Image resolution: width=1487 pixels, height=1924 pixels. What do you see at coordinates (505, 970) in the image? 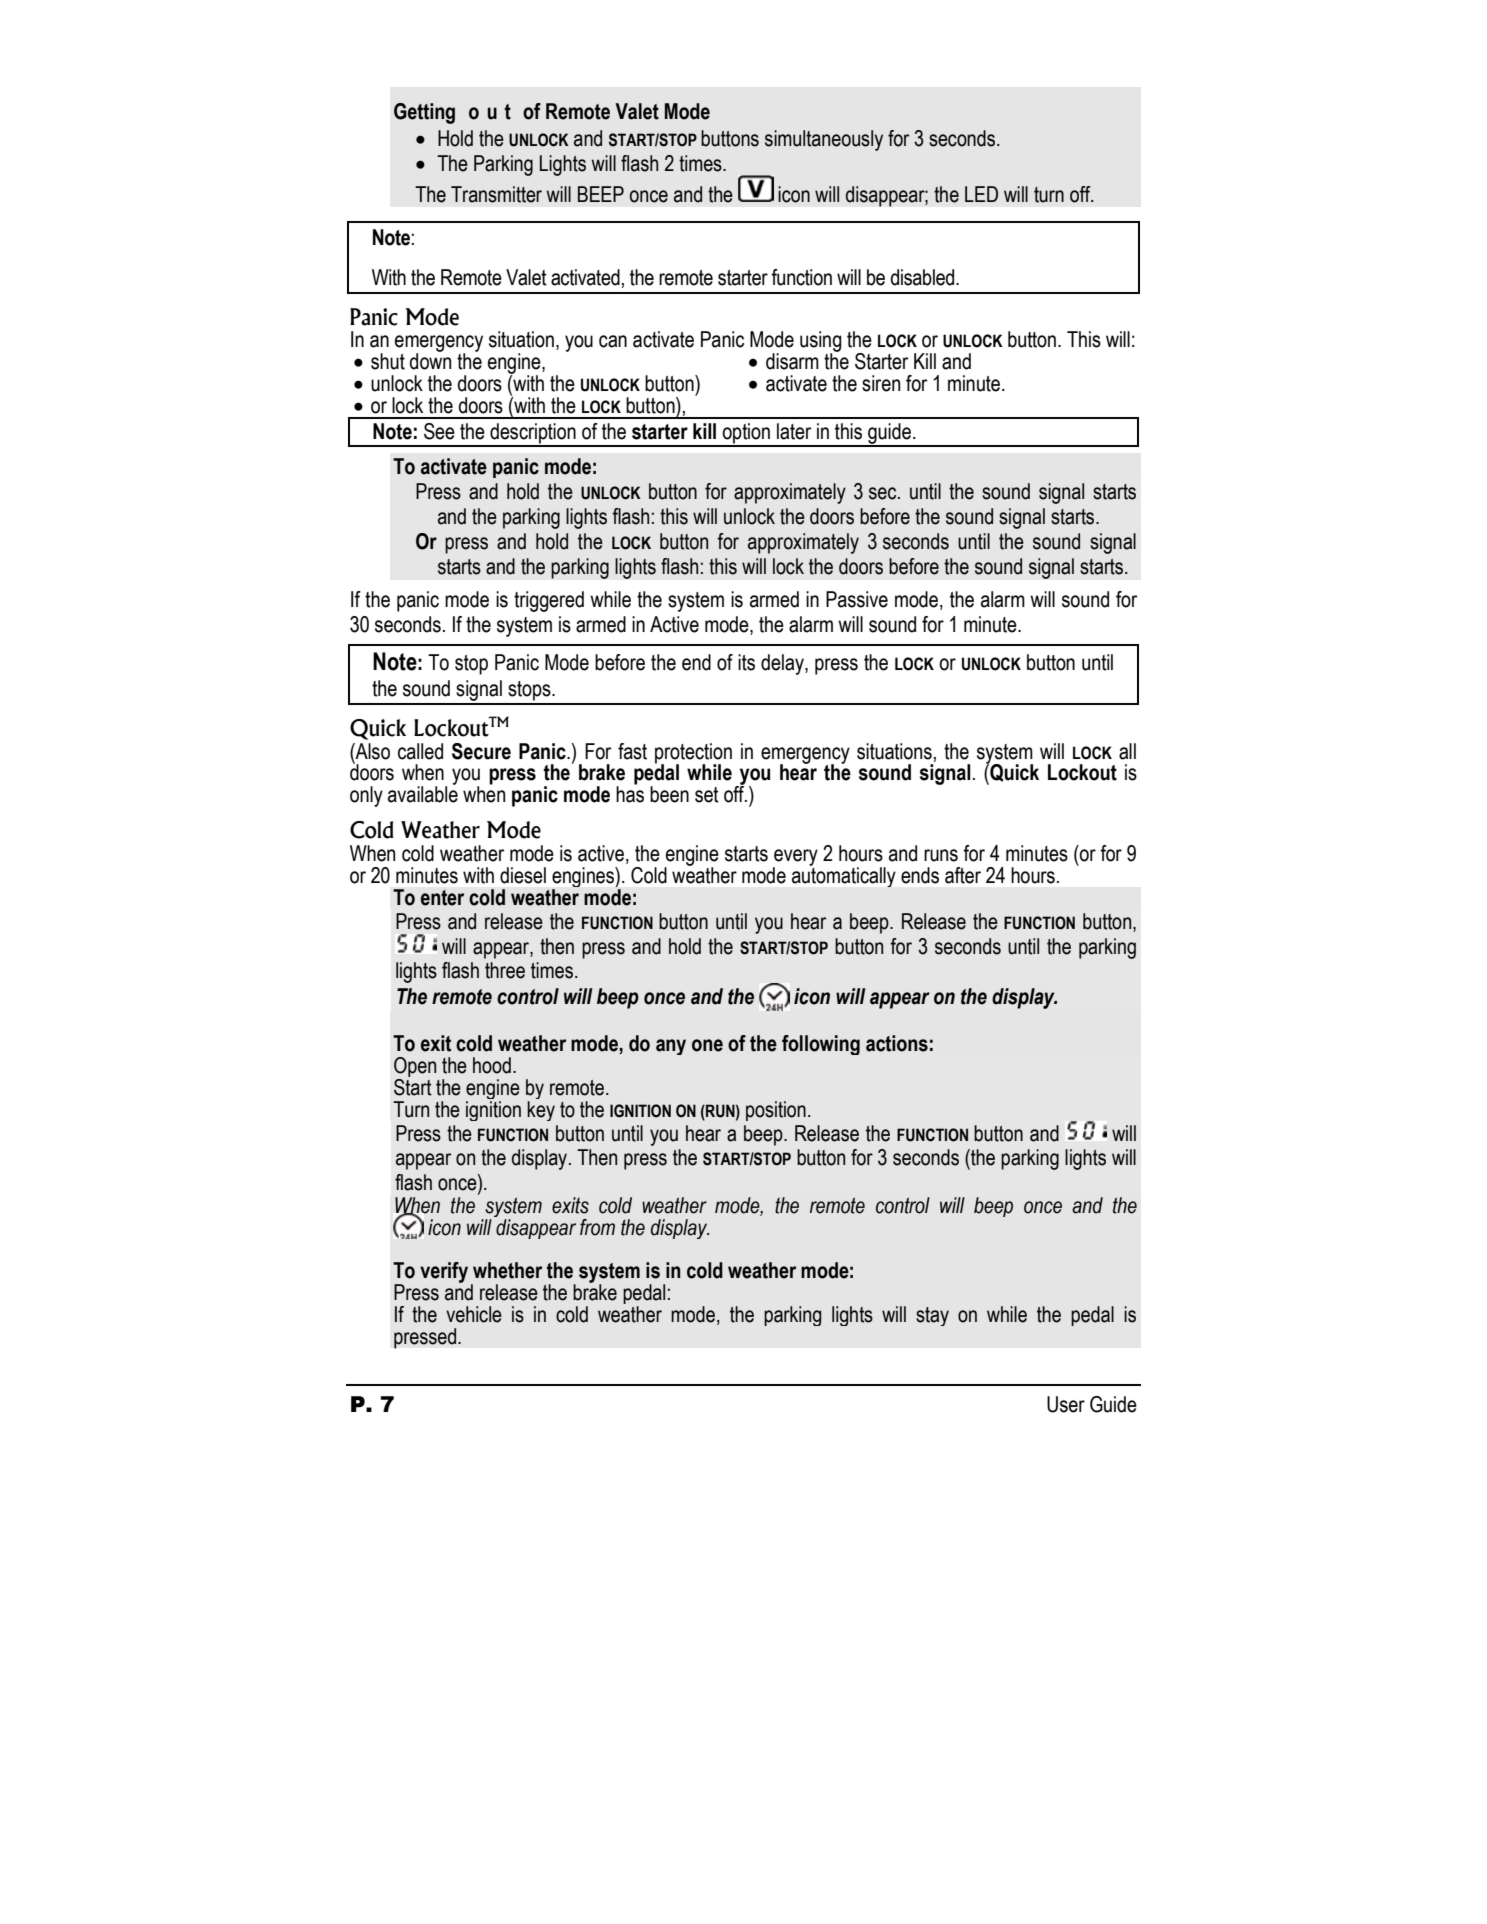
I see `three` at bounding box center [505, 970].
